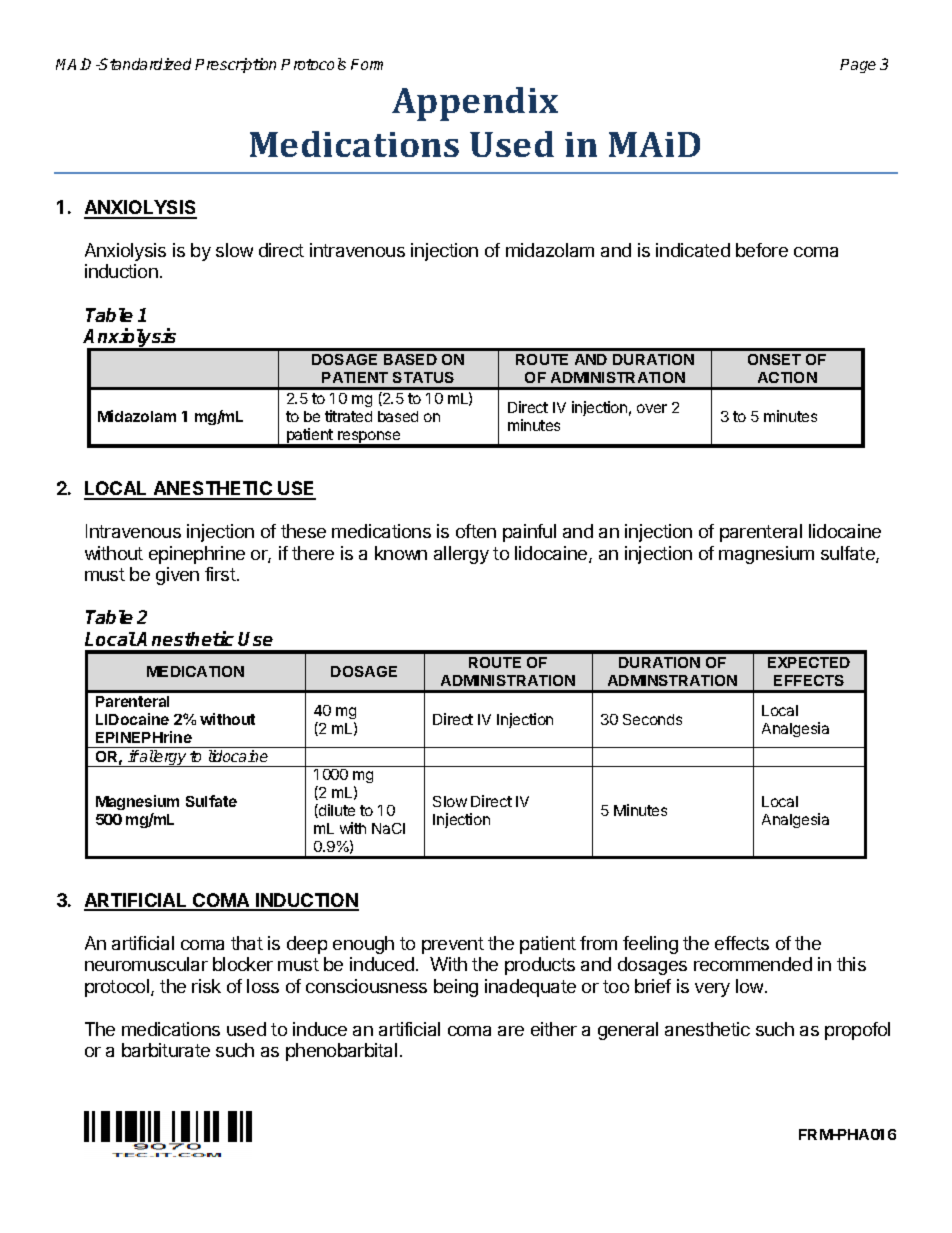 This screenshot has height=1233, width=952. What do you see at coordinates (787, 377) in the screenshot?
I see `ACTION` at bounding box center [787, 377].
